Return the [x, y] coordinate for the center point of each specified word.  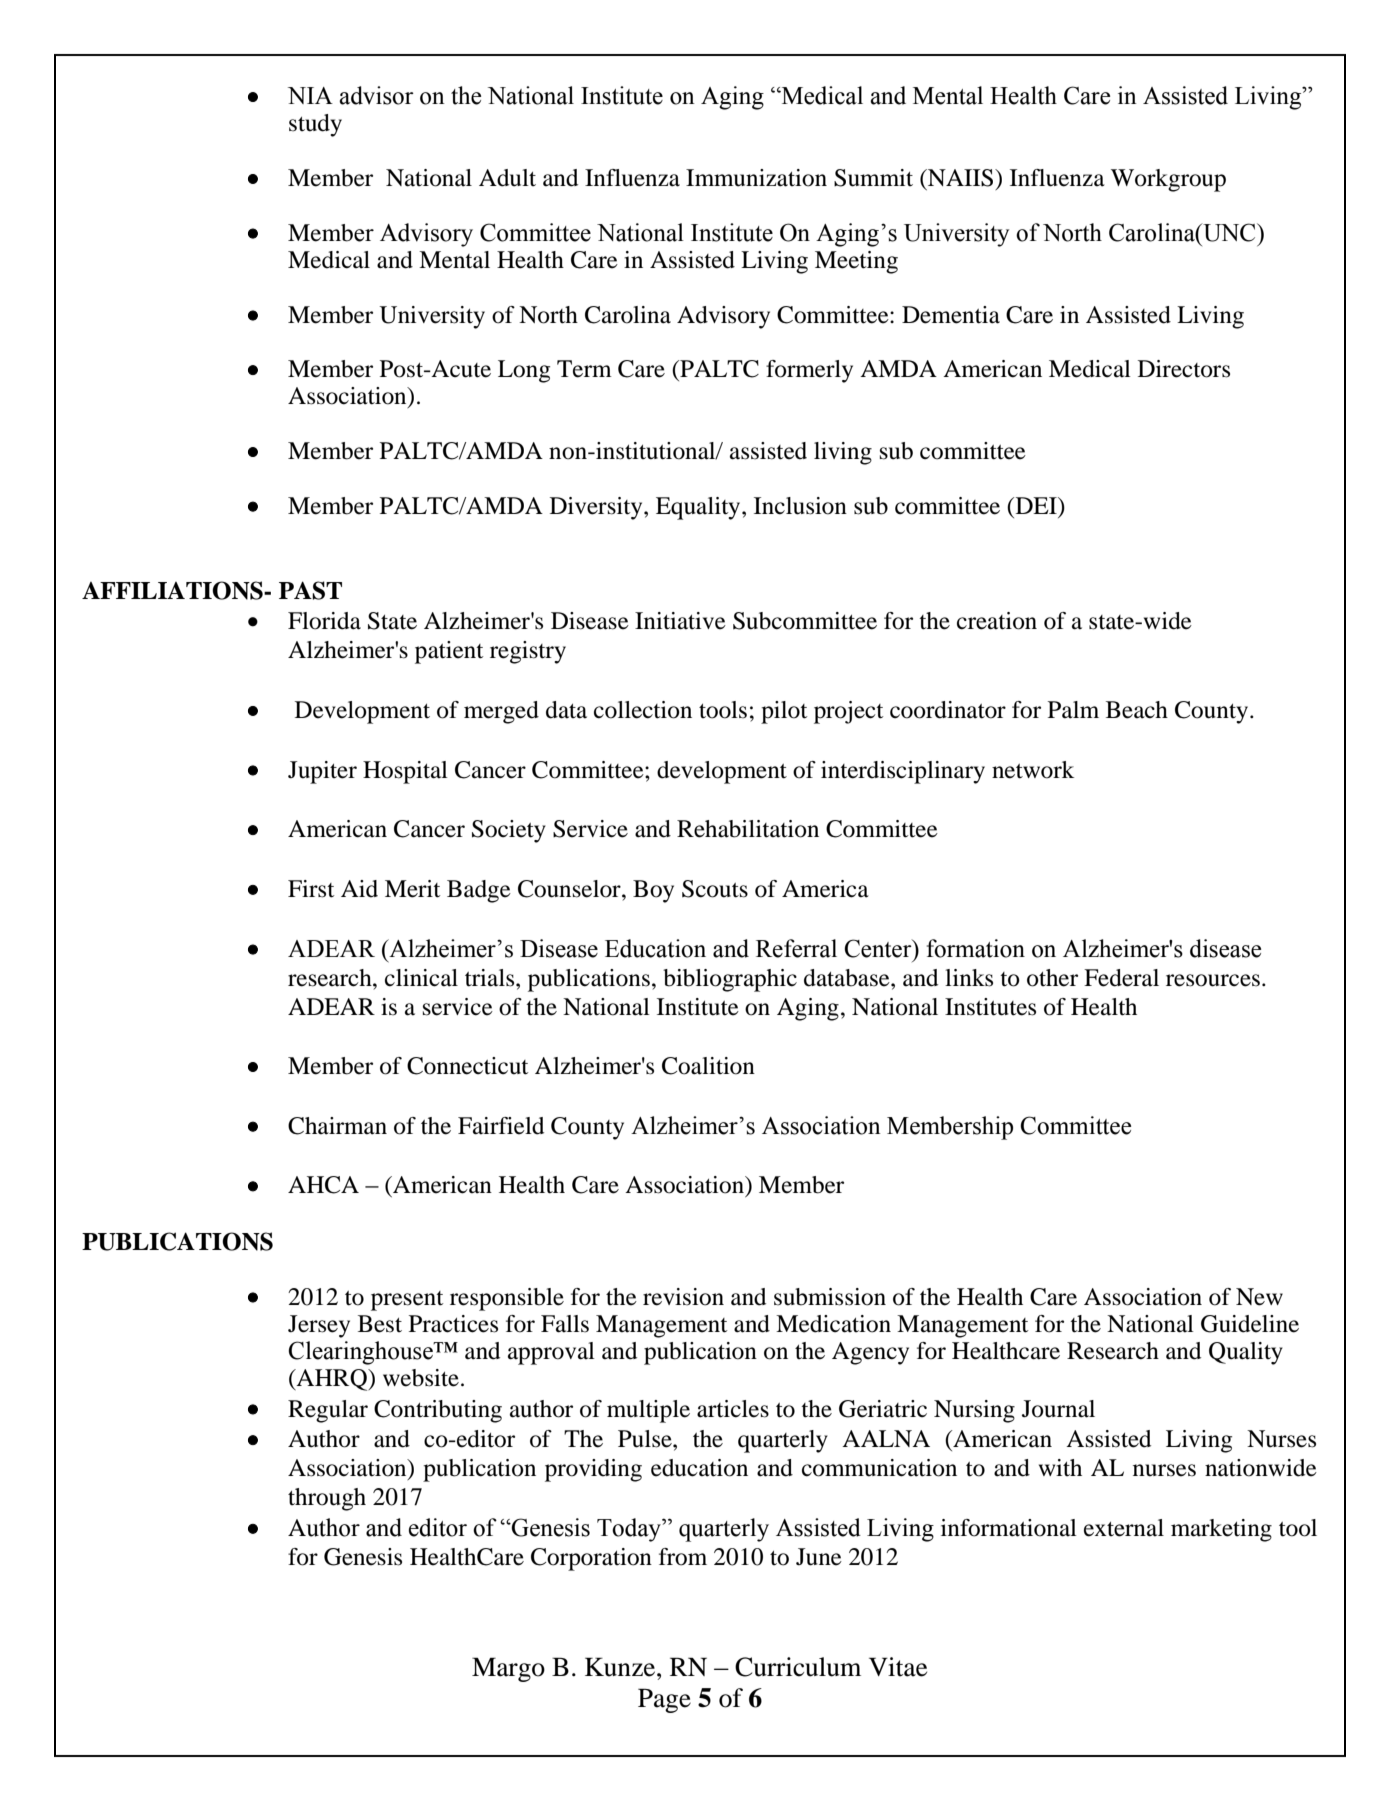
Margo [508, 1669]
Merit [413, 889]
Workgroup [1168, 180]
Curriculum [798, 1667]
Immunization [756, 178]
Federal [1121, 978]
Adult [507, 178]
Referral [796, 948]
